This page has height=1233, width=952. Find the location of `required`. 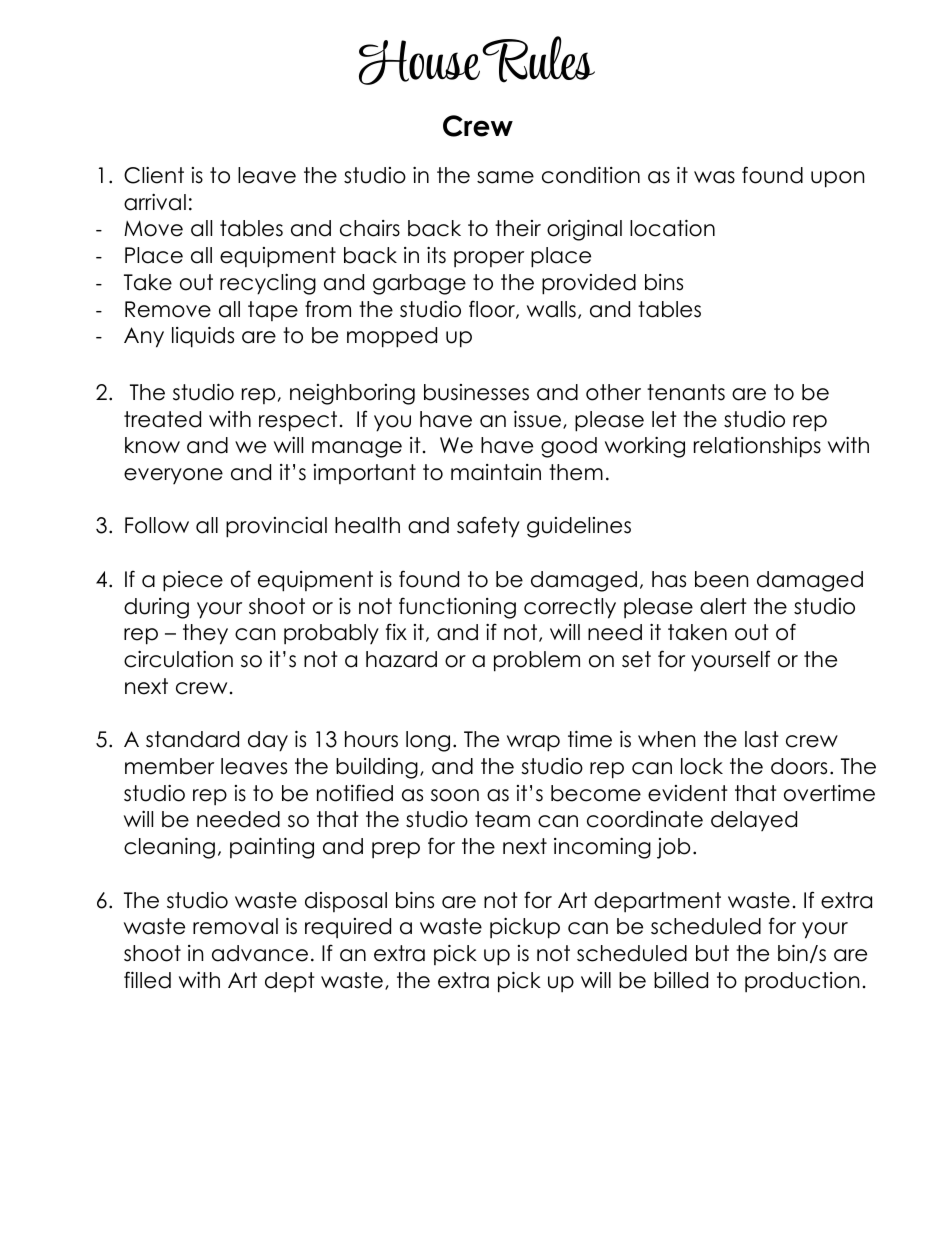

required is located at coordinates (348, 928).
